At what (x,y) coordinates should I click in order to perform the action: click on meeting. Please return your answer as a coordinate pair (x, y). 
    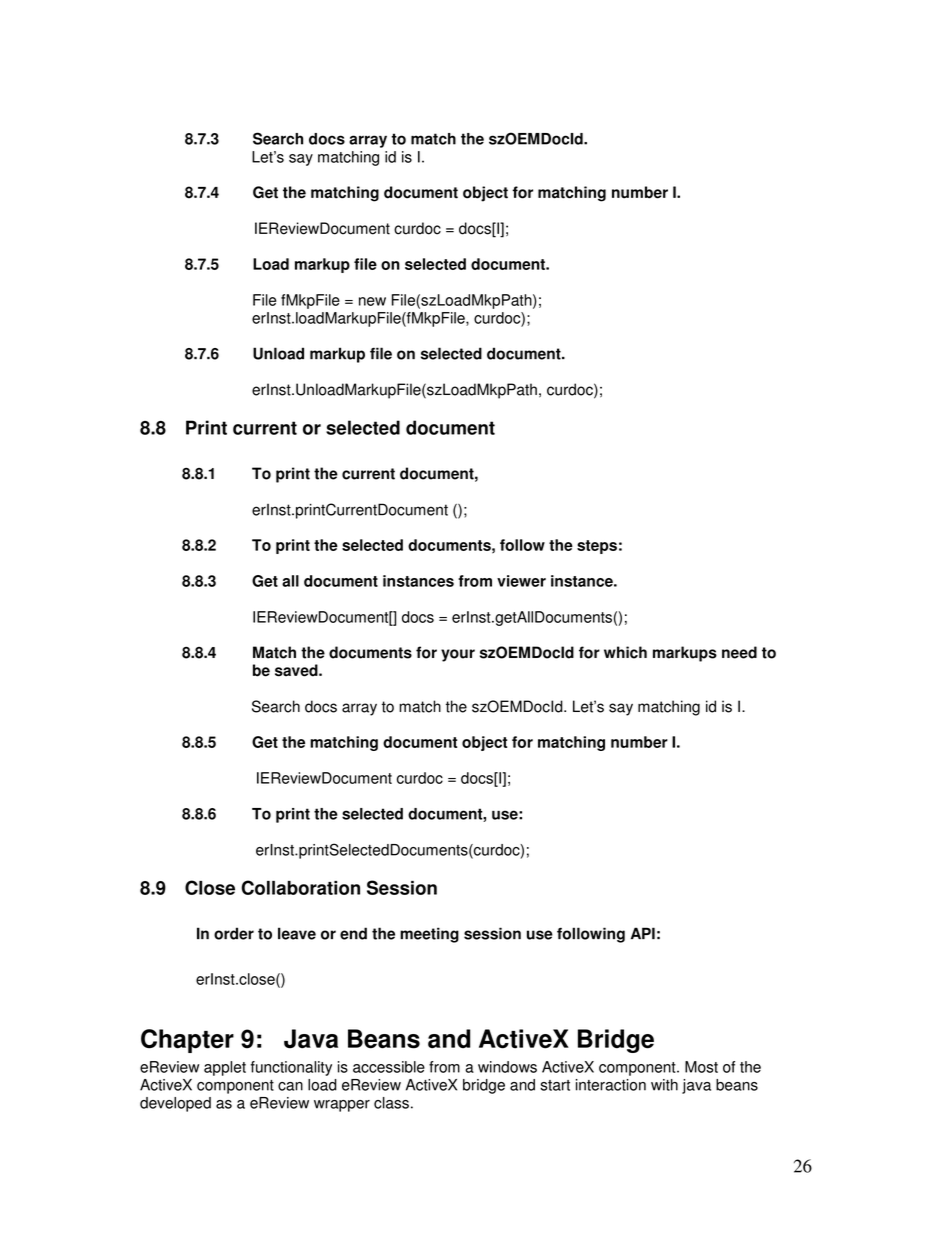
    Looking at the image, I should click on (429, 935).
